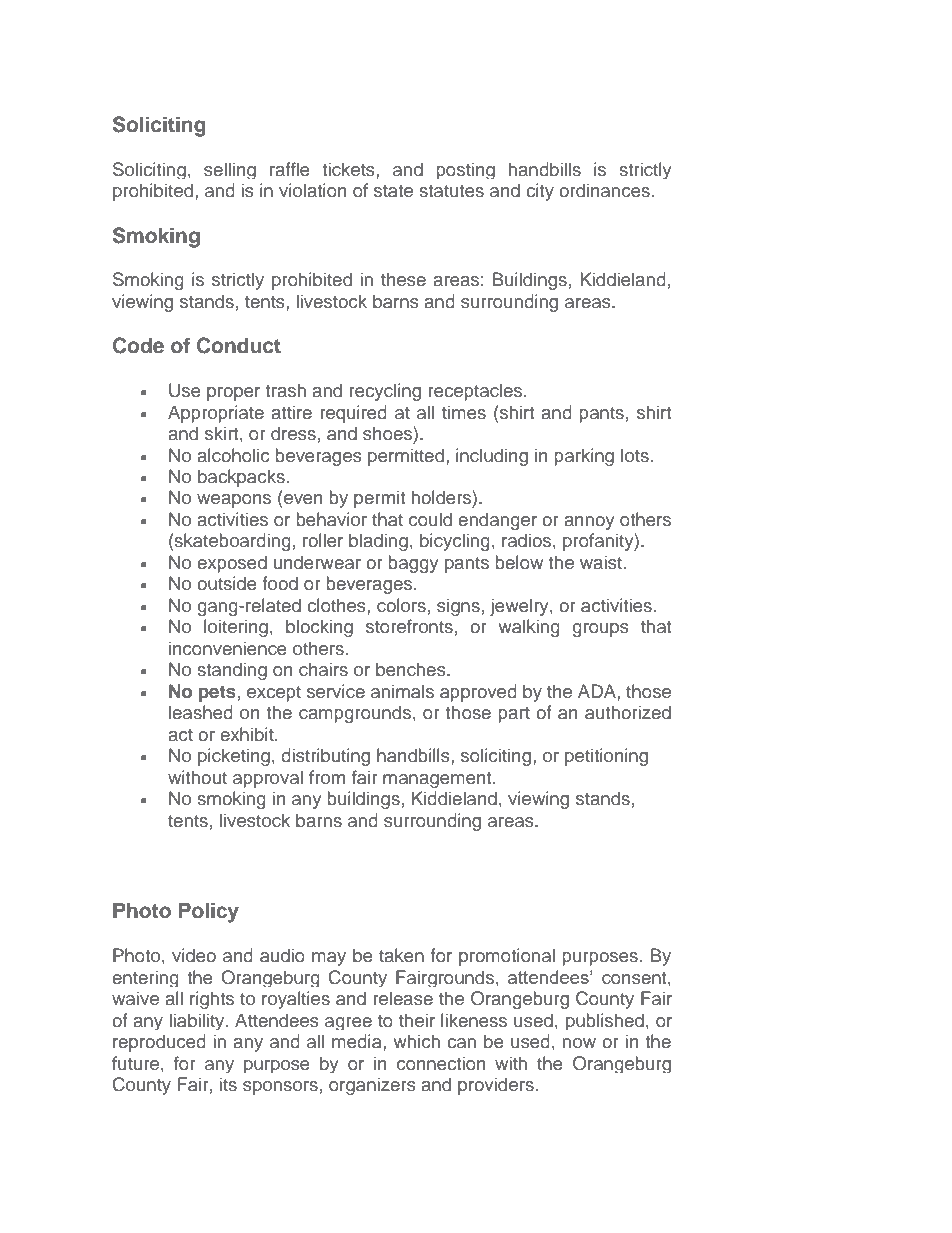  Describe the element at coordinates (438, 780) in the document. I see `management` at that location.
